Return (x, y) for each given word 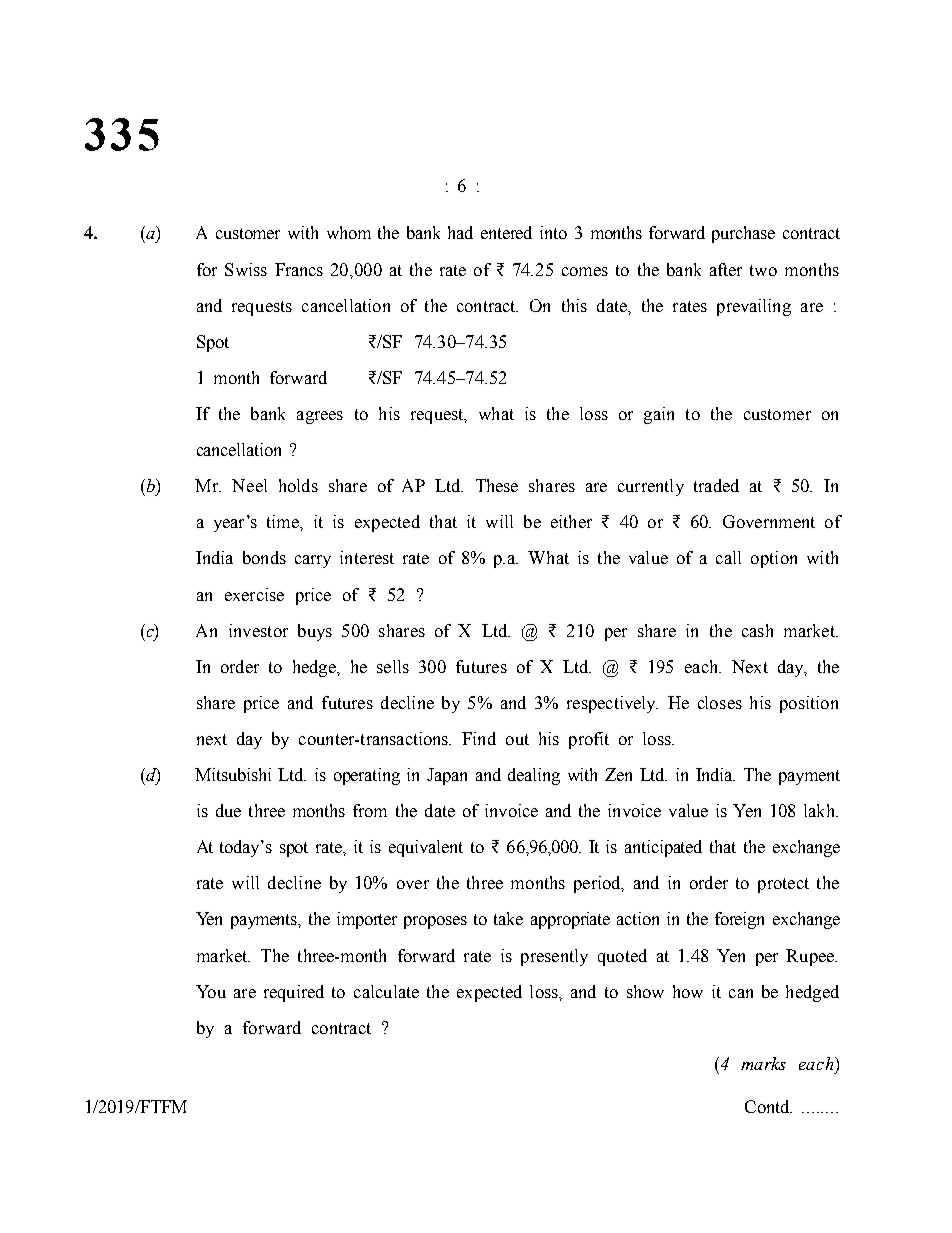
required (294, 993)
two (763, 270)
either (571, 521)
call (728, 557)
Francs (299, 269)
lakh (821, 810)
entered (506, 232)
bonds (264, 557)
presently (554, 957)
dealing (534, 776)
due (228, 810)
